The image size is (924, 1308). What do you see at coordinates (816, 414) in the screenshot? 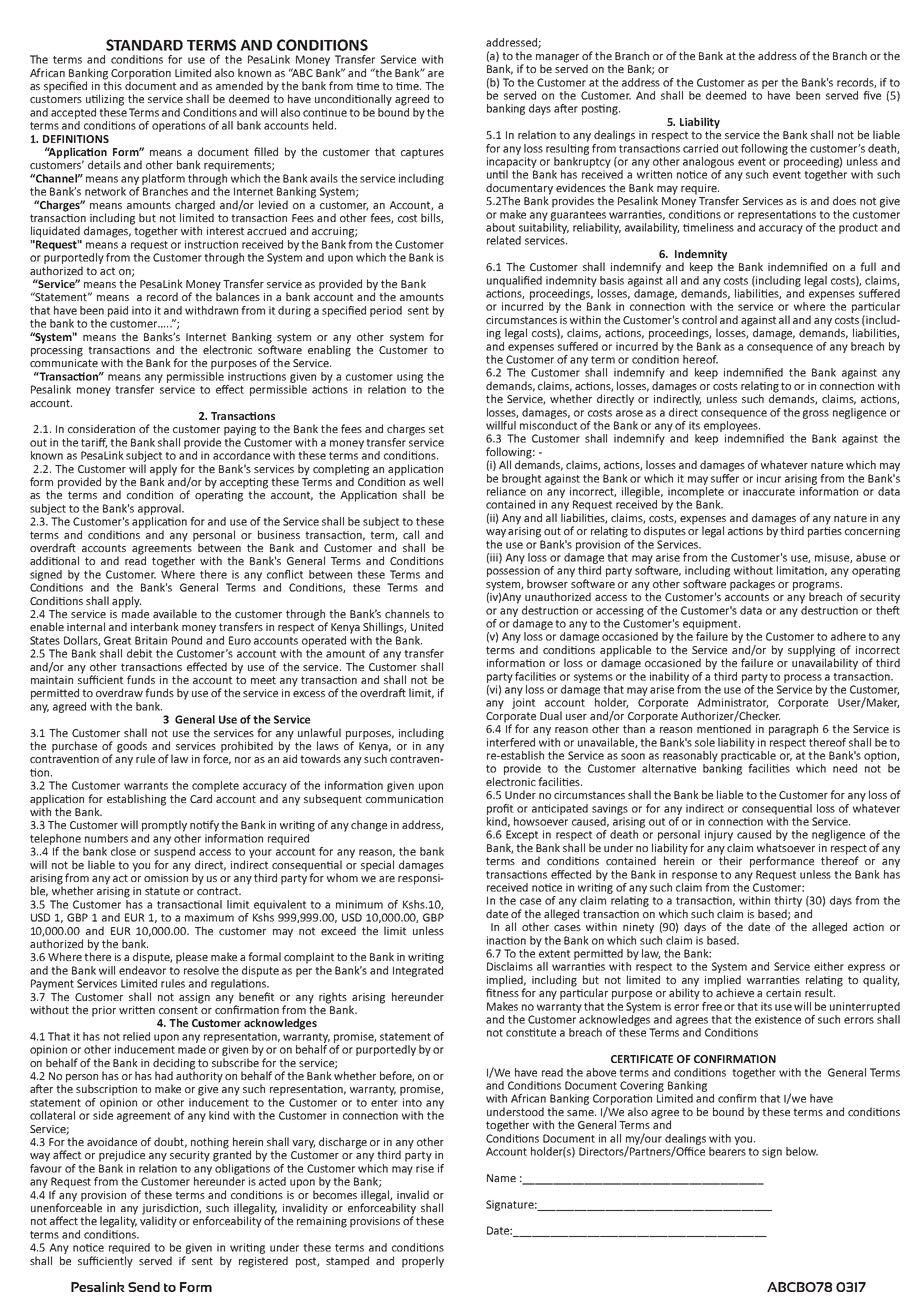
I see `gross` at bounding box center [816, 414].
